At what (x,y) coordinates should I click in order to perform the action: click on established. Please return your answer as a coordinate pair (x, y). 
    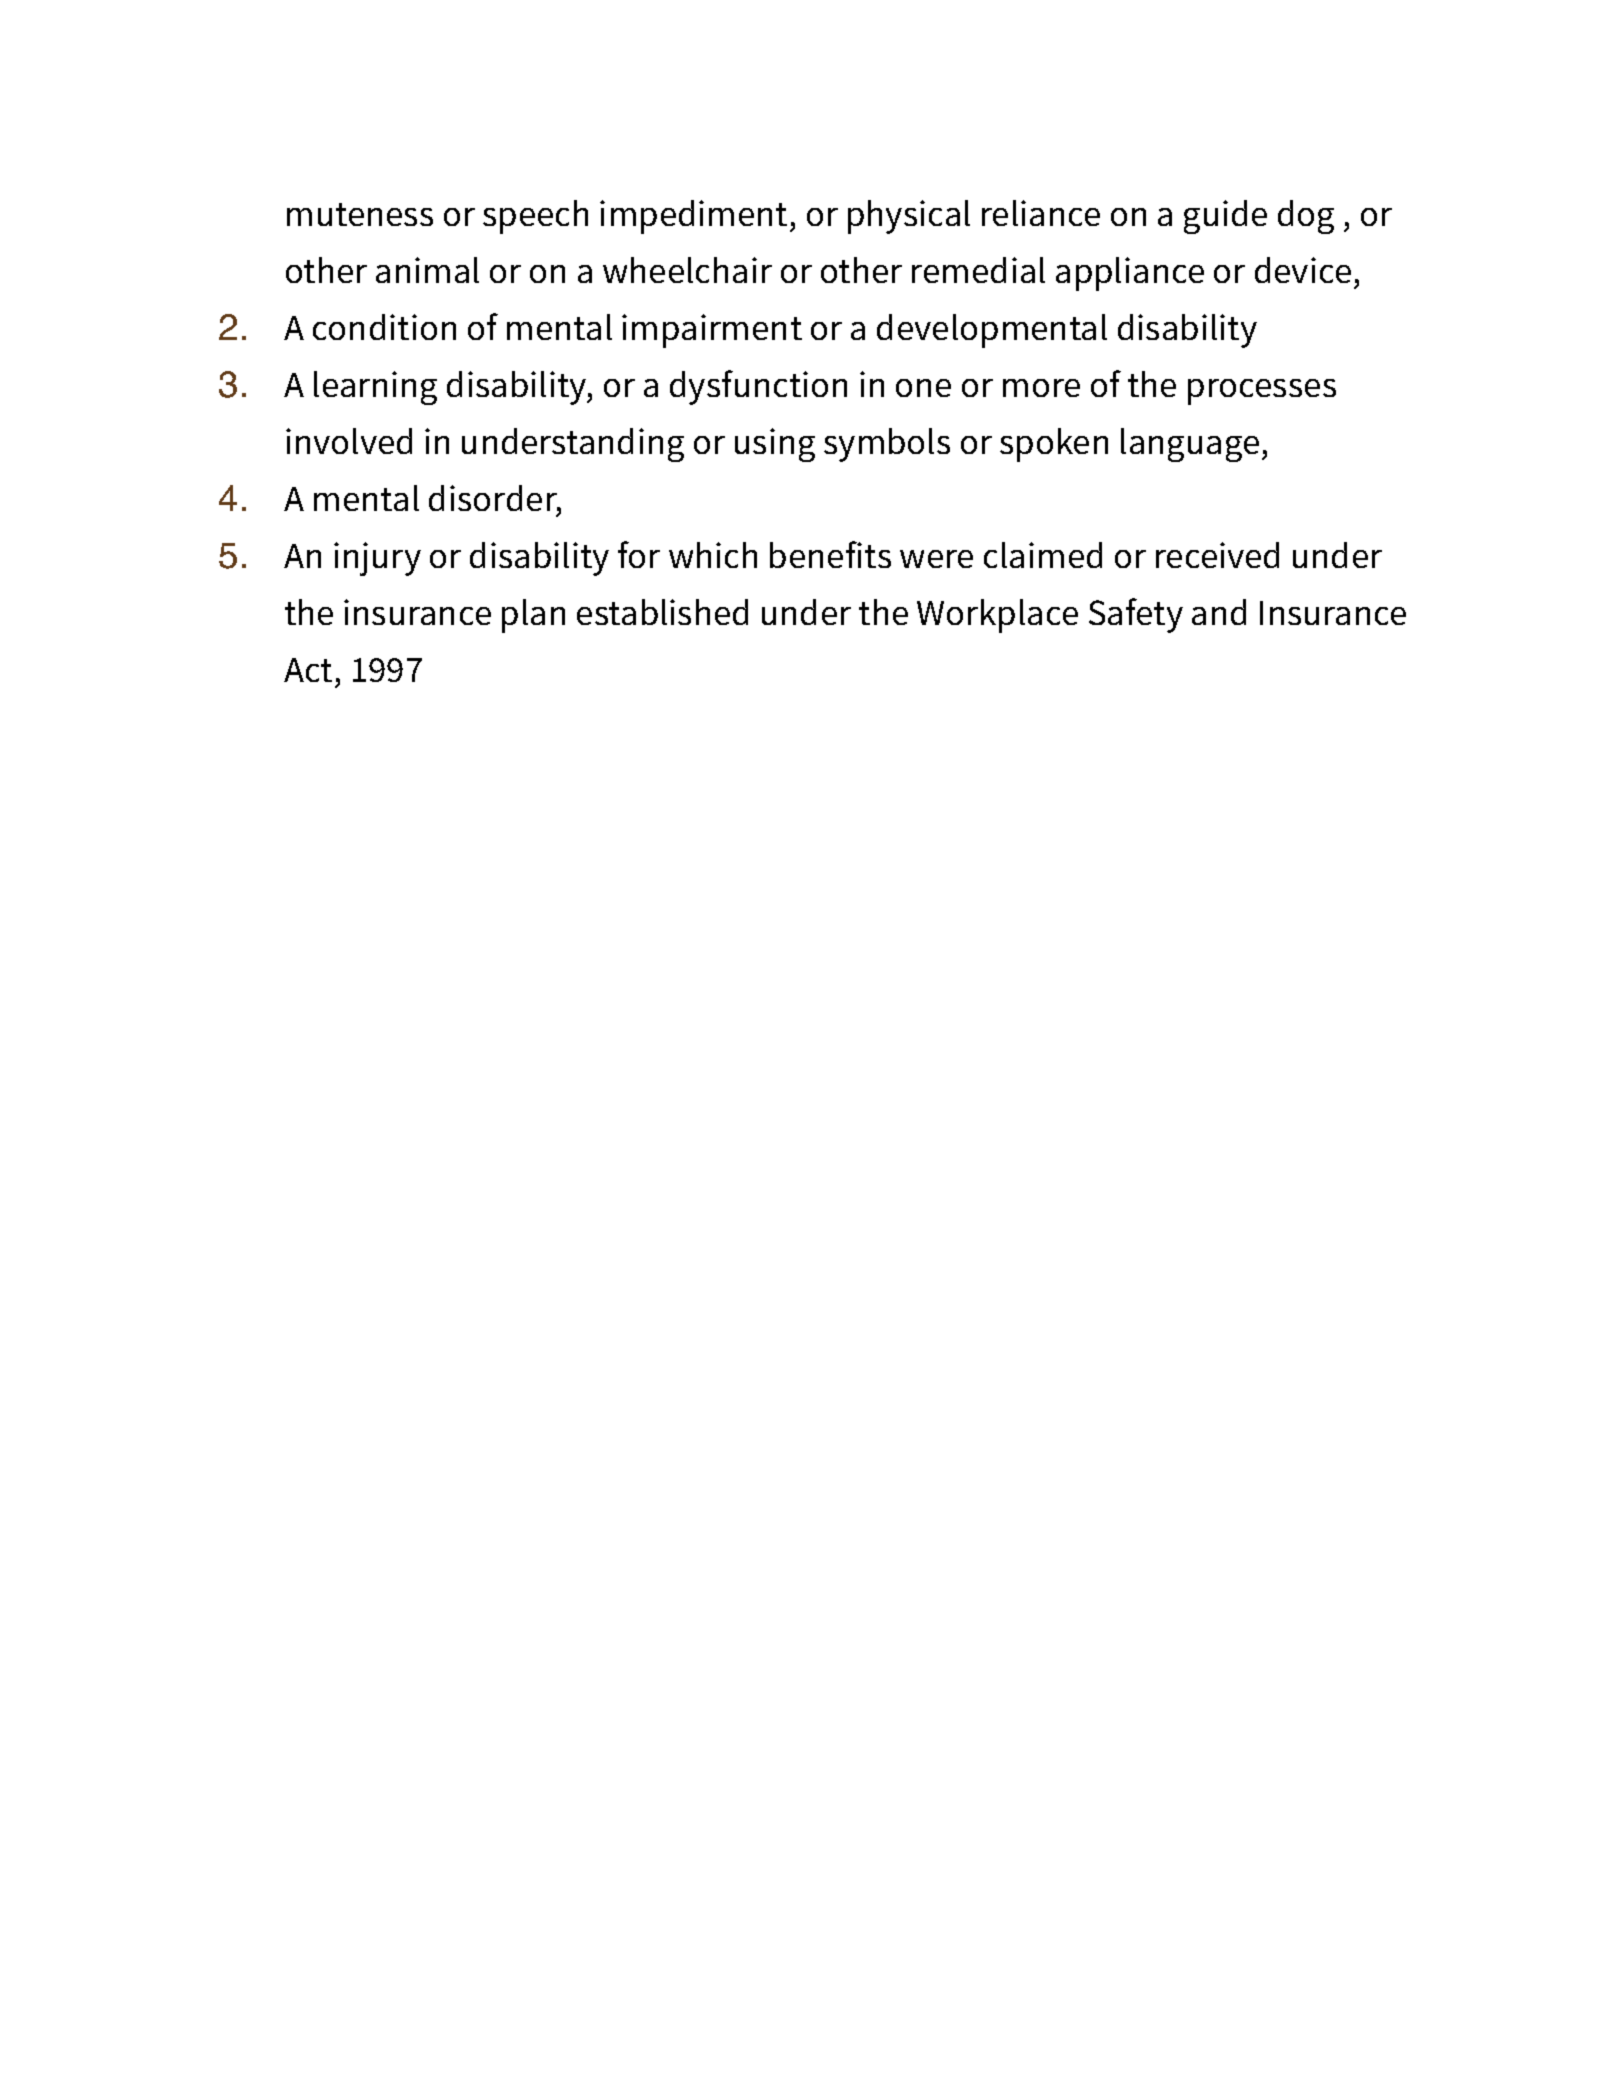
    Looking at the image, I should click on (662, 612).
